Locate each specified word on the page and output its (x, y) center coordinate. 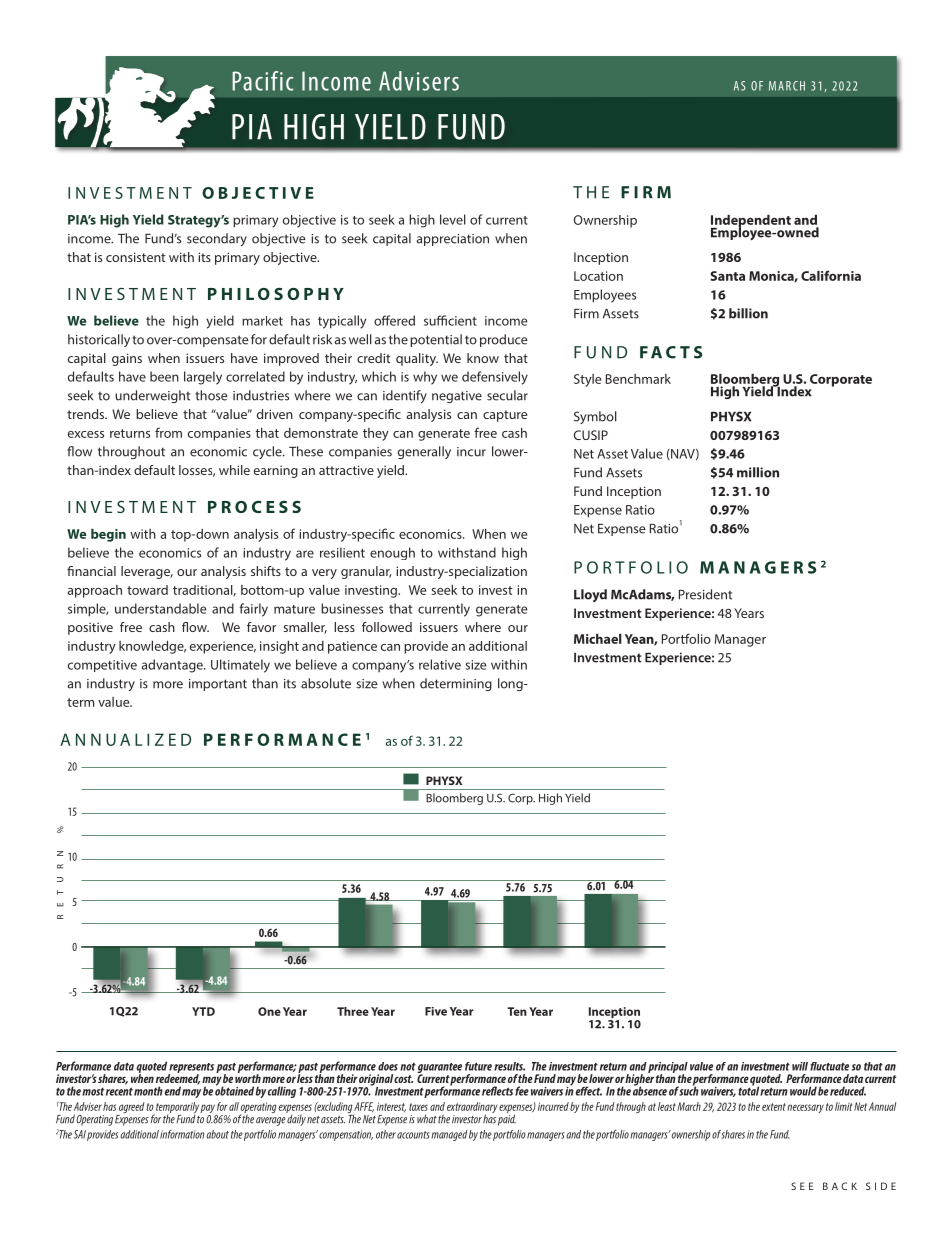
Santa (727, 276)
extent (774, 1107)
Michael (598, 639)
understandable (161, 608)
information (182, 1134)
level (453, 219)
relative (440, 664)
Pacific (263, 81)
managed (449, 1135)
